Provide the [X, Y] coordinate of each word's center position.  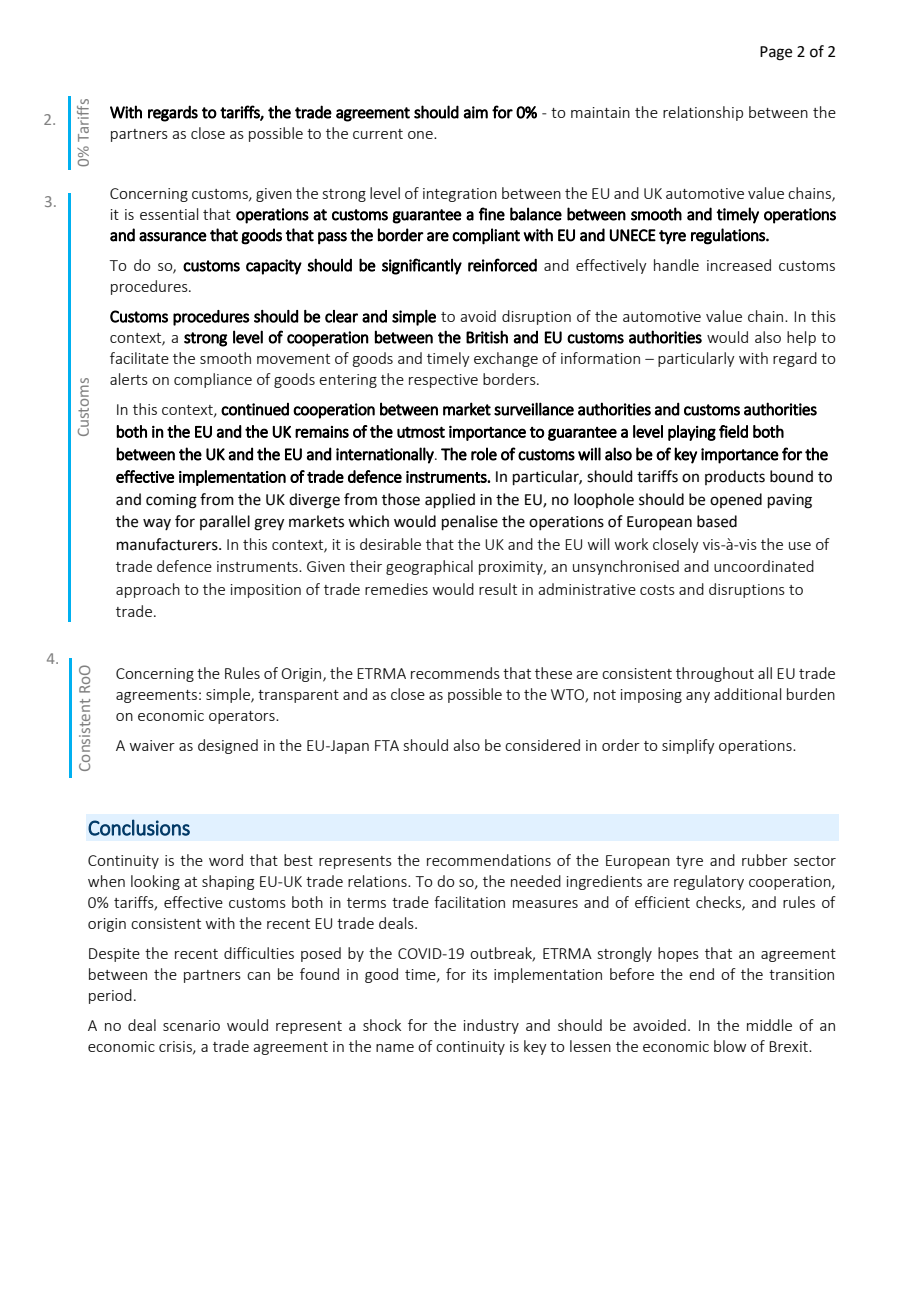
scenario [191, 1025]
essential [169, 214]
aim [476, 112]
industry [491, 1026]
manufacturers [168, 544]
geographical [429, 567]
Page [776, 53]
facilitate [139, 358]
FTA [387, 745]
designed [228, 746]
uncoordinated [764, 566]
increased [739, 265]
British [487, 337]
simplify [688, 746]
